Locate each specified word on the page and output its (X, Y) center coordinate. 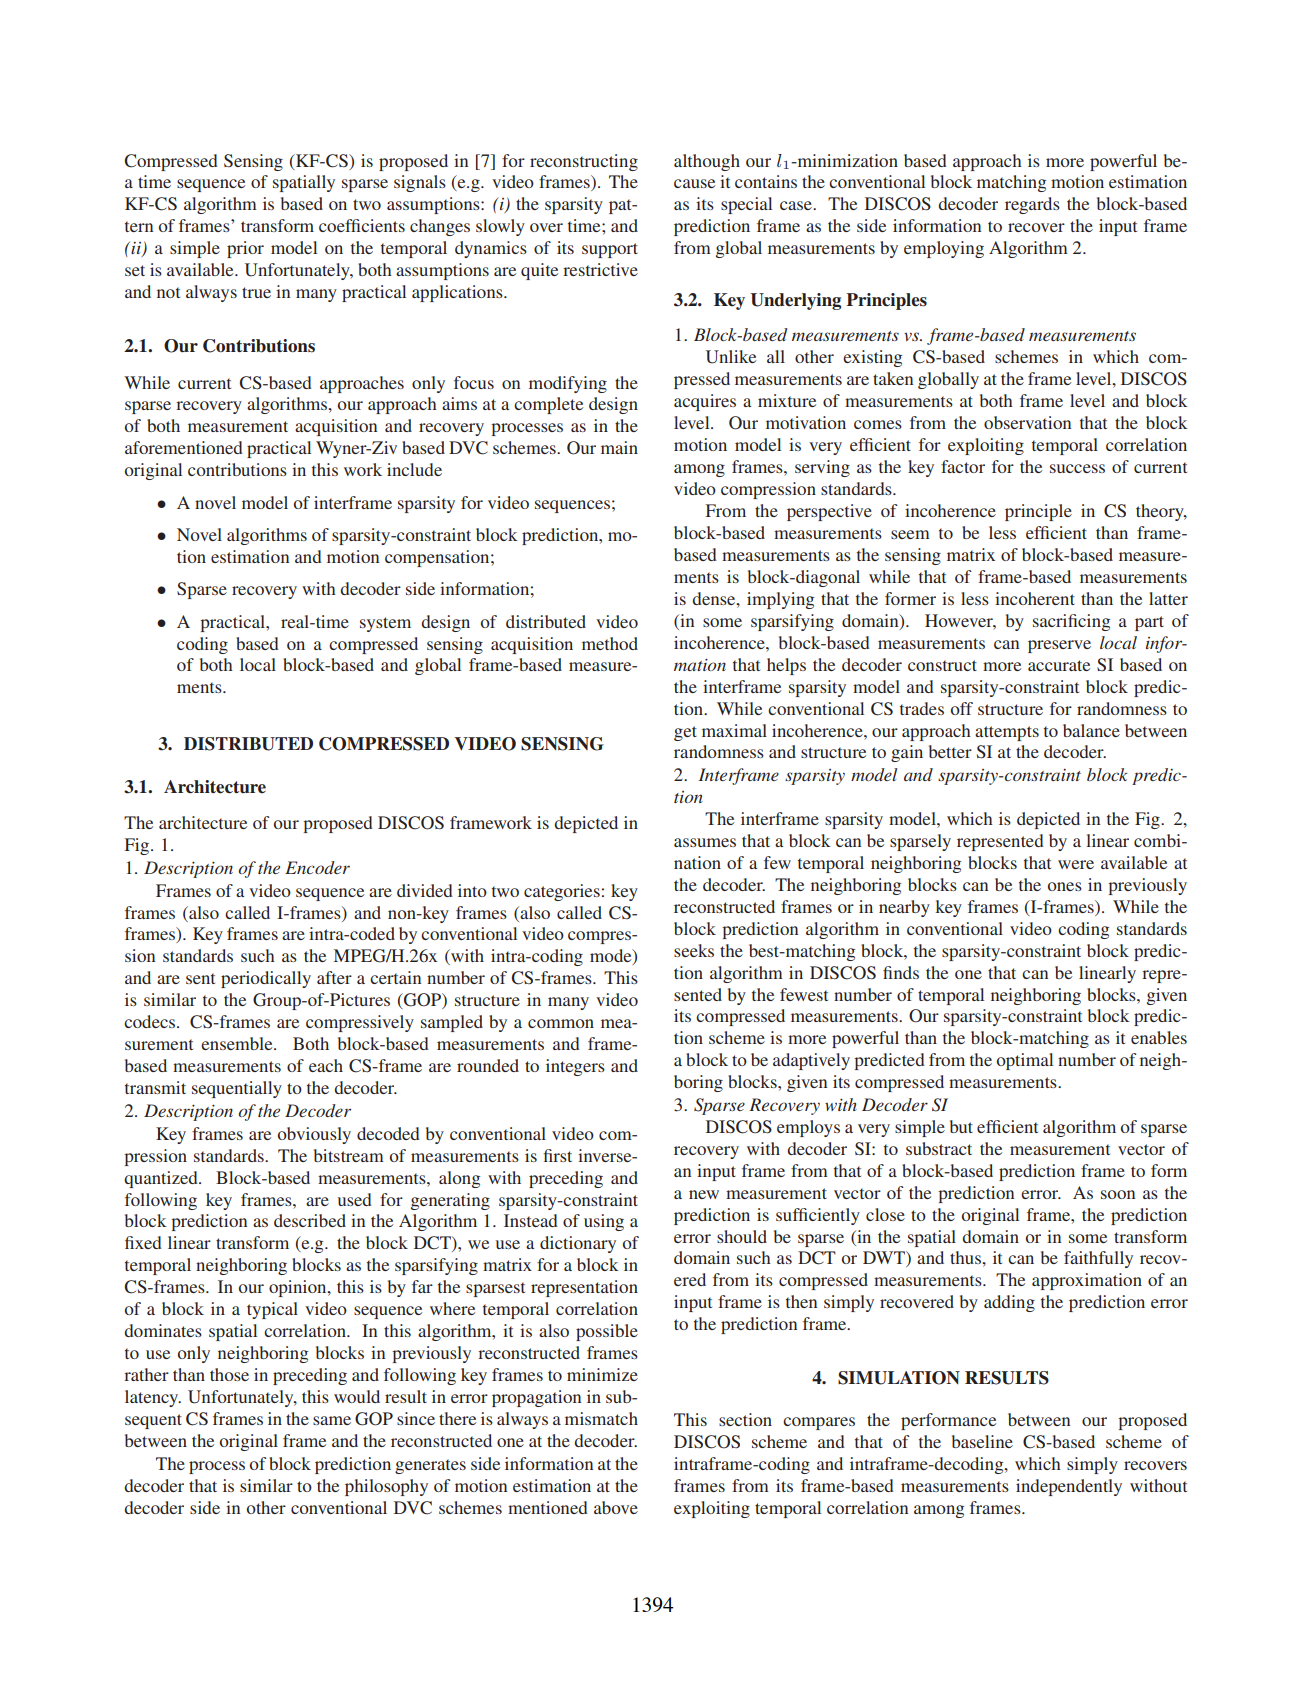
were (1076, 864)
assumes (705, 842)
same (332, 1420)
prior (245, 249)
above (616, 1507)
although (707, 162)
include (414, 469)
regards (1032, 205)
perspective (829, 512)
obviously (314, 1135)
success (1077, 468)
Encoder (317, 867)
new (704, 1194)
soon (1118, 1194)
